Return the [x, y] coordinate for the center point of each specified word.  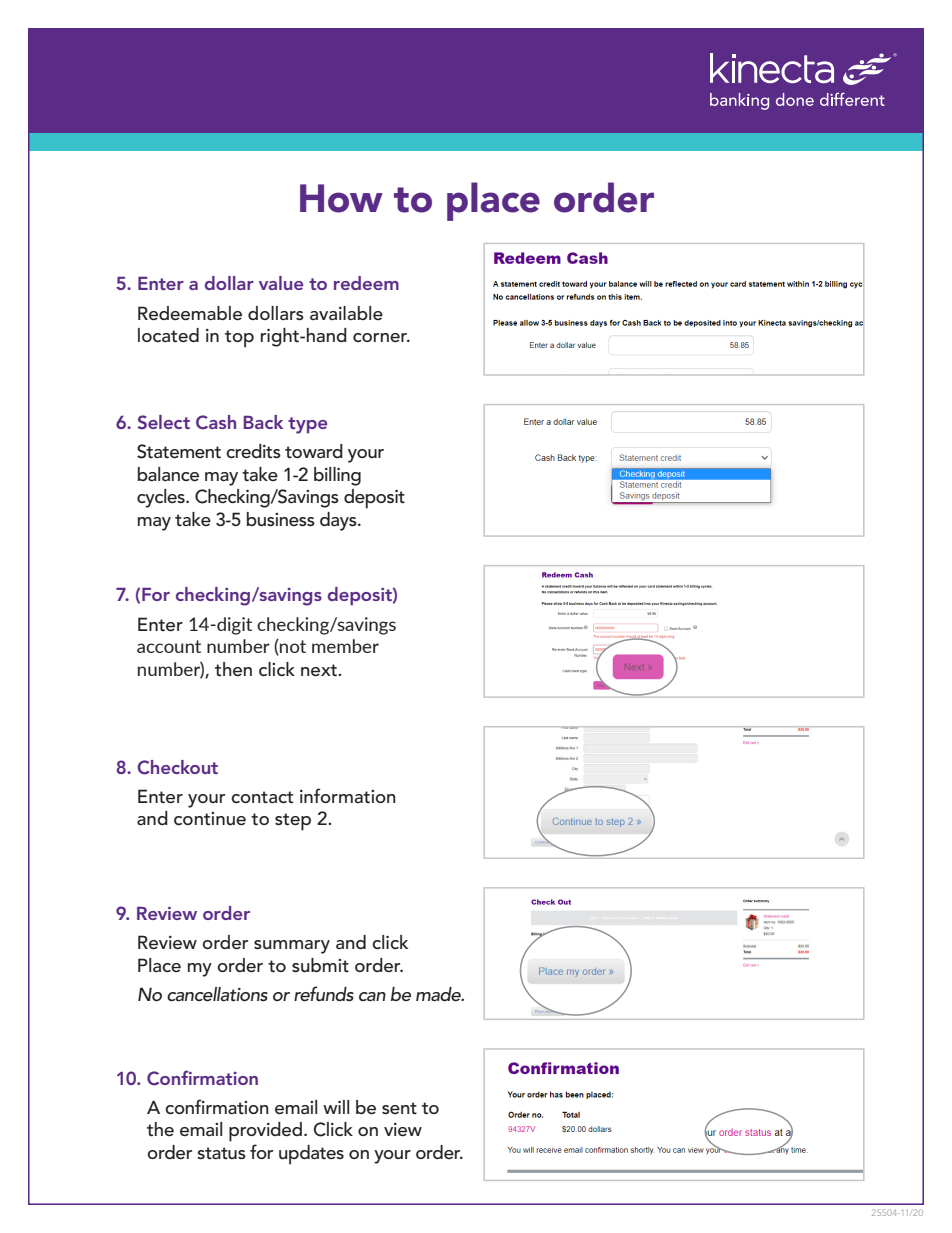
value [281, 283]
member [345, 646]
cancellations [217, 994]
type [308, 425]
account [169, 646]
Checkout [177, 767]
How [341, 198]
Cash [216, 422]
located [168, 335]
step [293, 822]
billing [337, 476]
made [439, 994]
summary [292, 947]
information [348, 796]
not [292, 647]
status [221, 1153]
